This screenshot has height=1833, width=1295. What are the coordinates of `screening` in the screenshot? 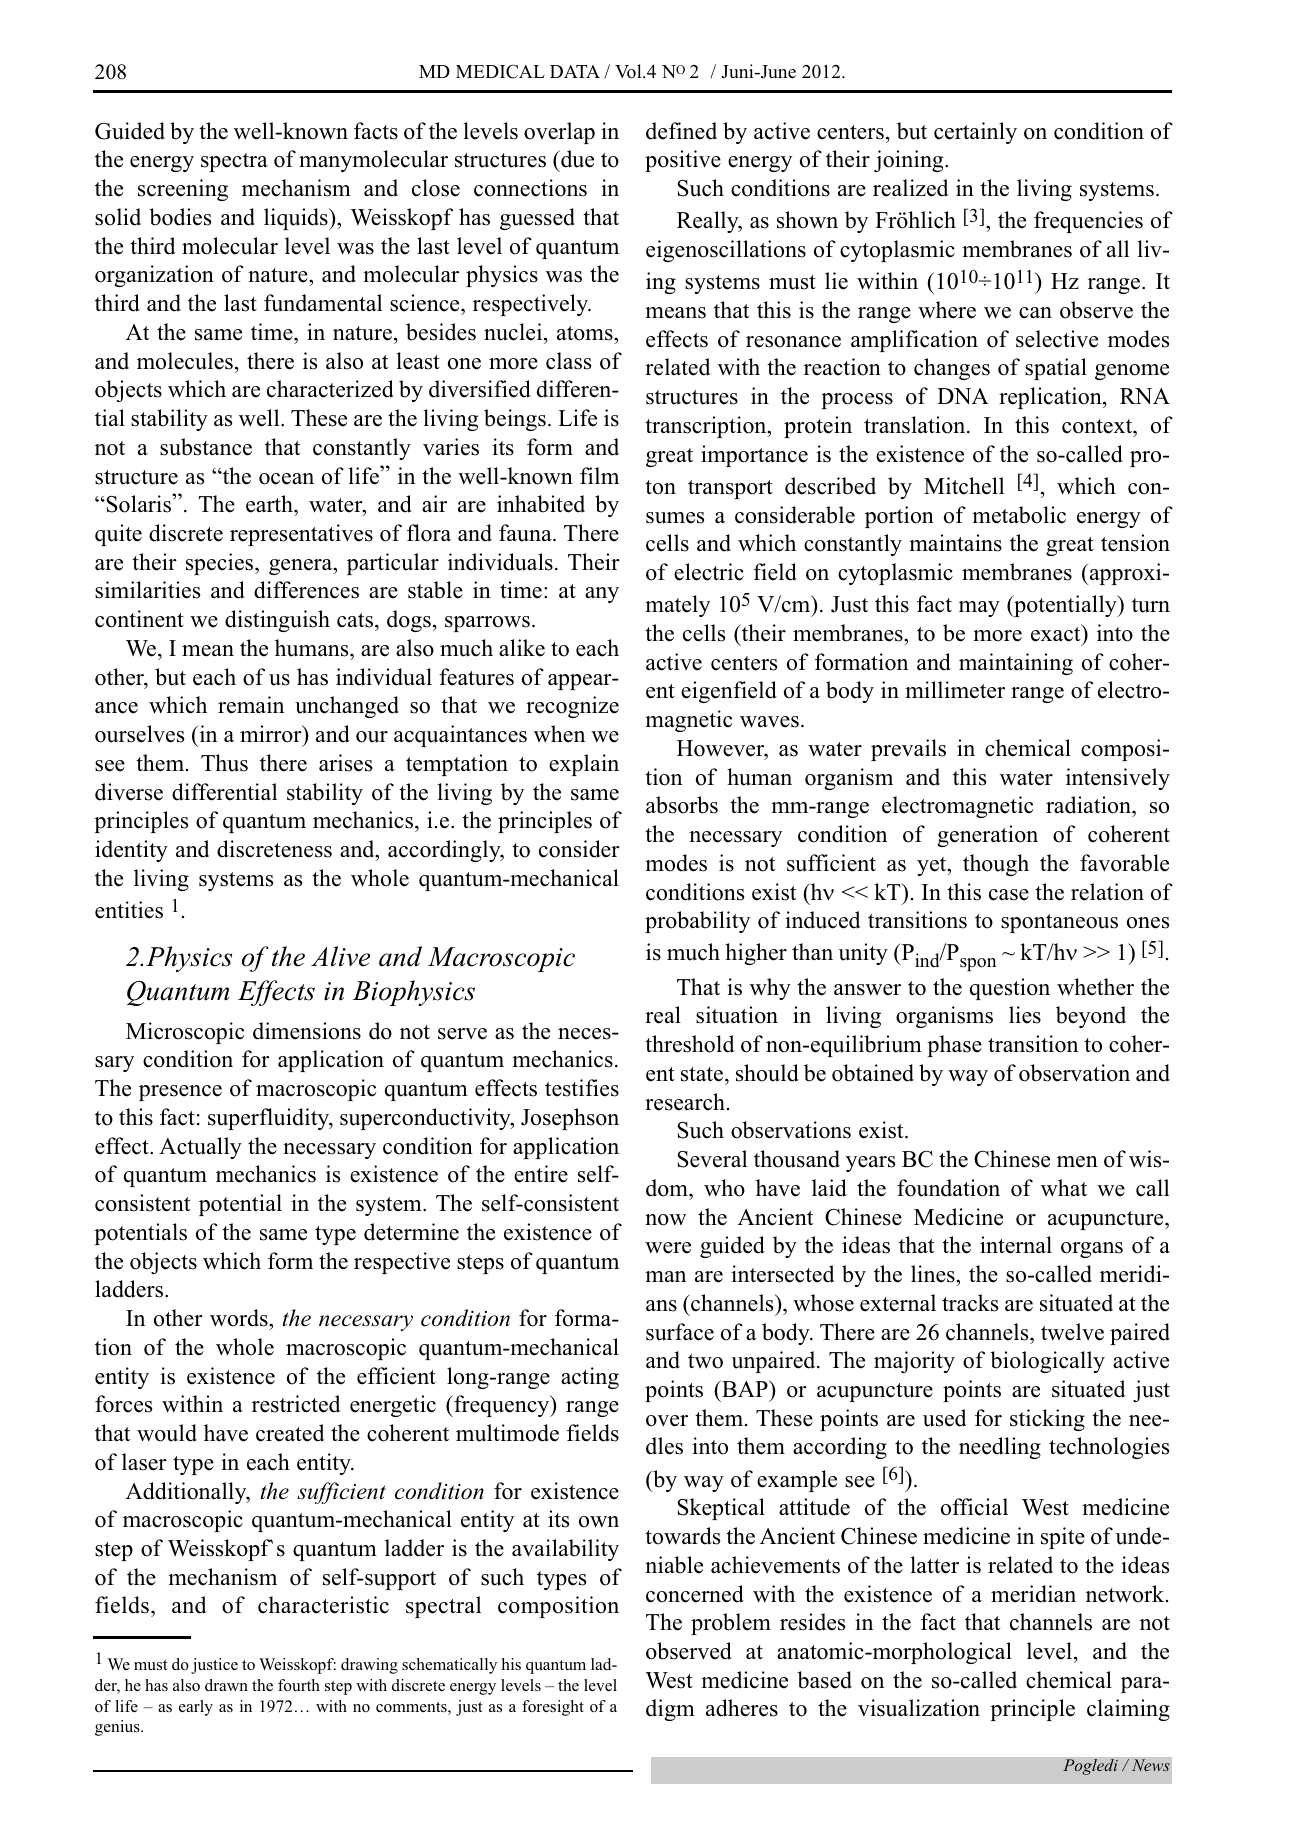 It's located at (183, 190).
